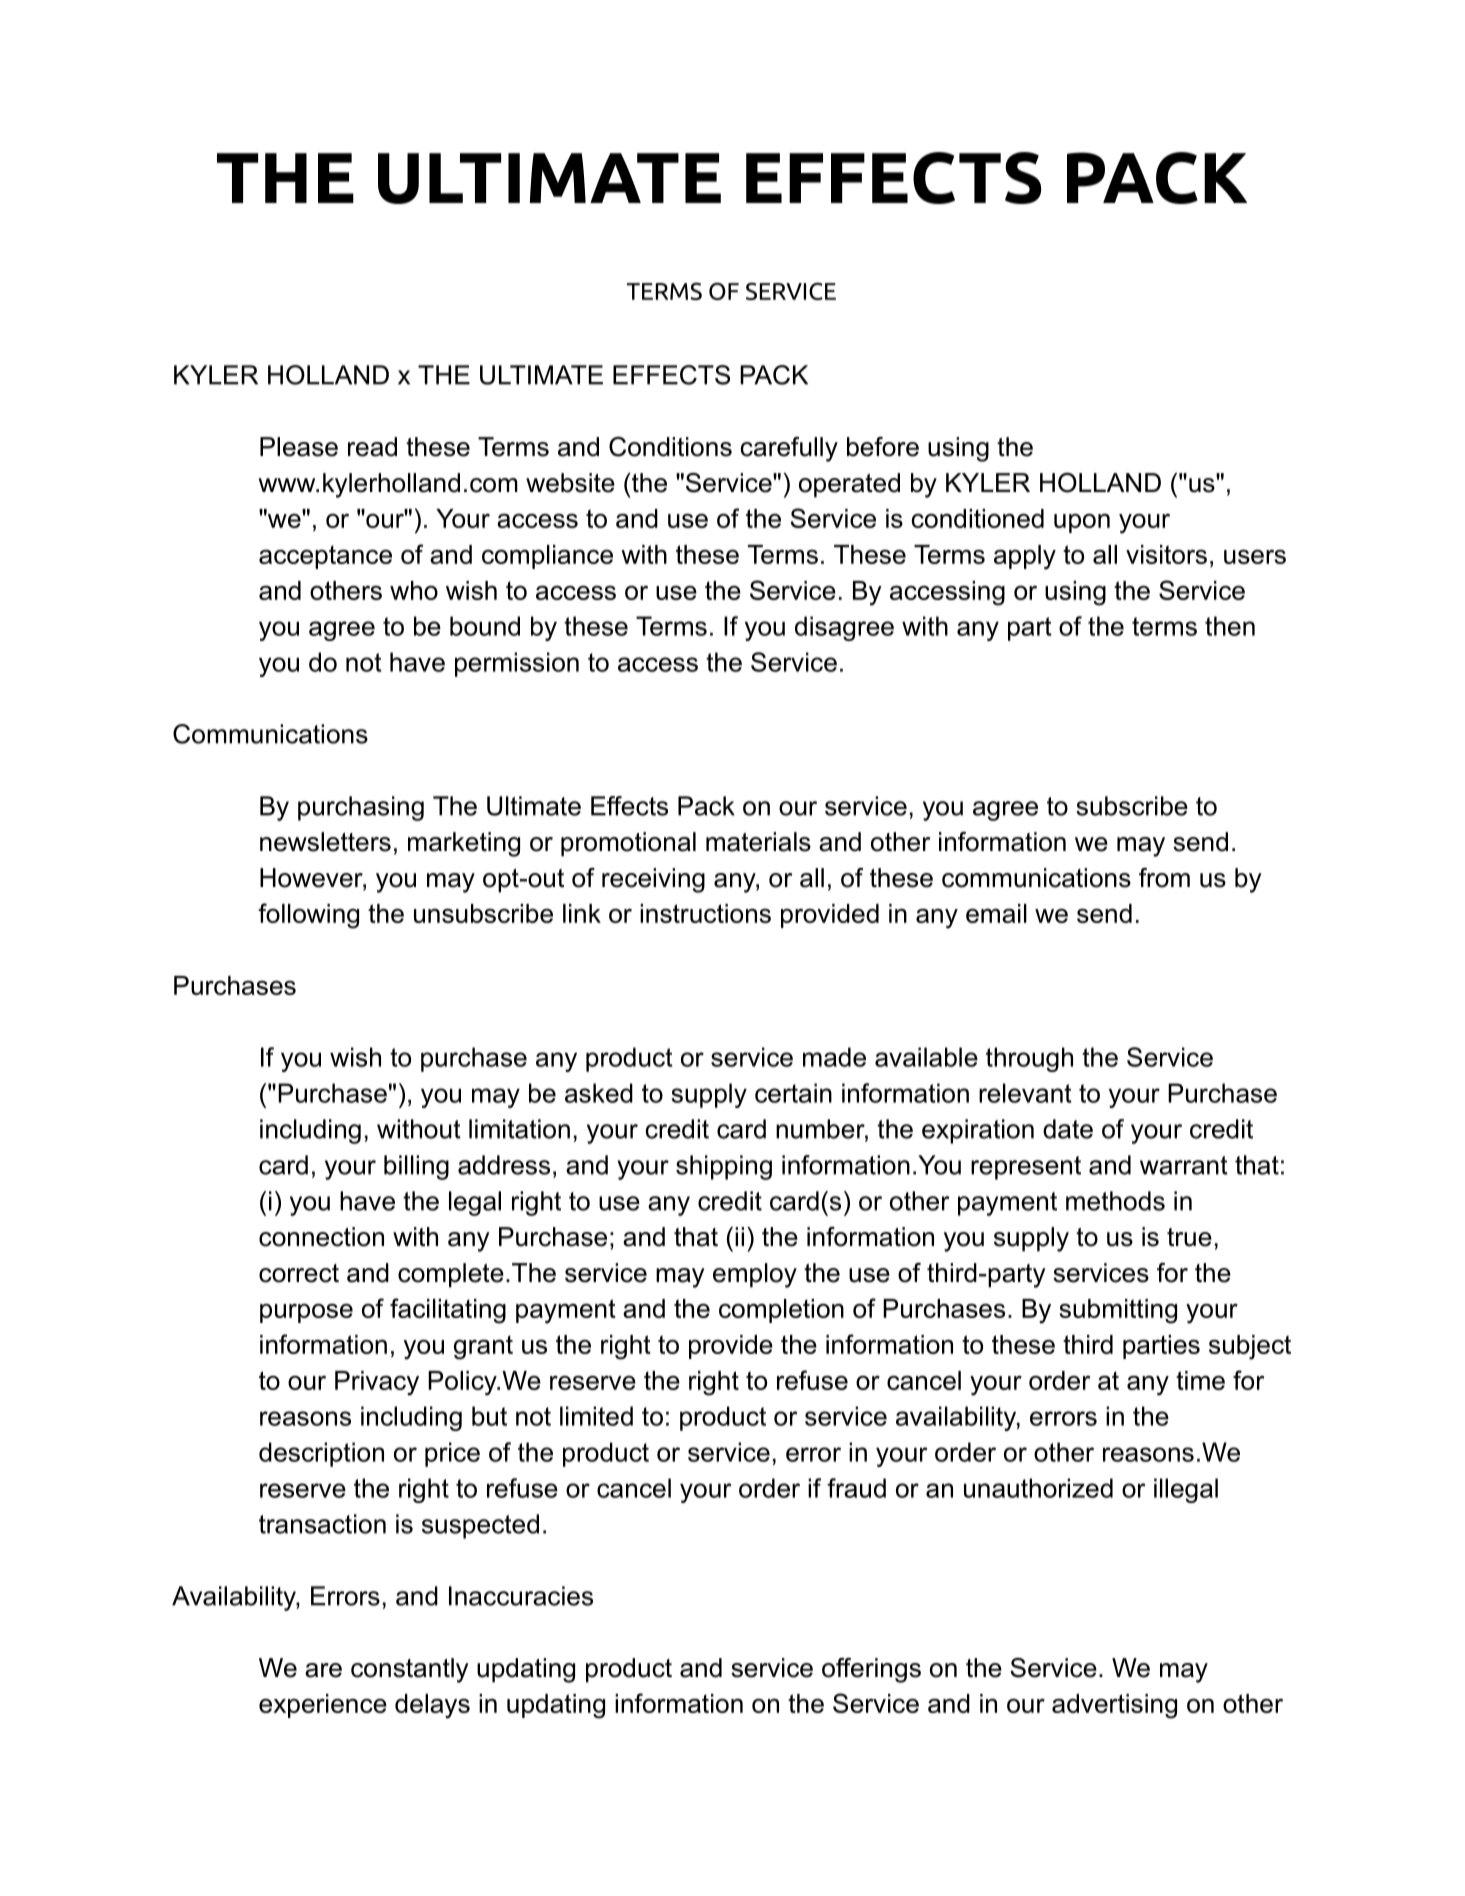 The height and width of the screenshot is (1896, 1465). Describe the element at coordinates (372, 447) in the screenshot. I see `read` at that location.
